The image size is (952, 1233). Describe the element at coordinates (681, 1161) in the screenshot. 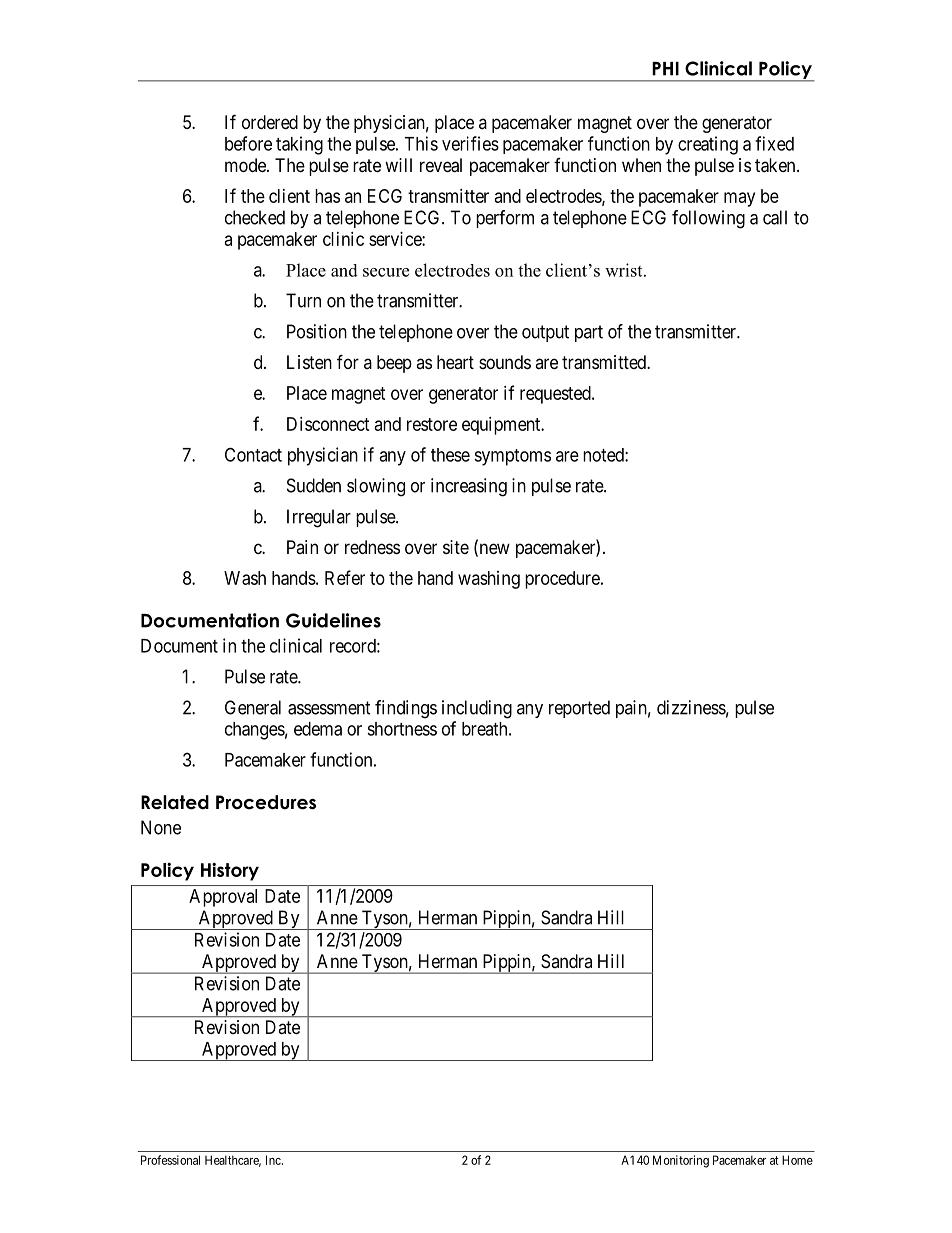

I see `Monitoring` at that location.
